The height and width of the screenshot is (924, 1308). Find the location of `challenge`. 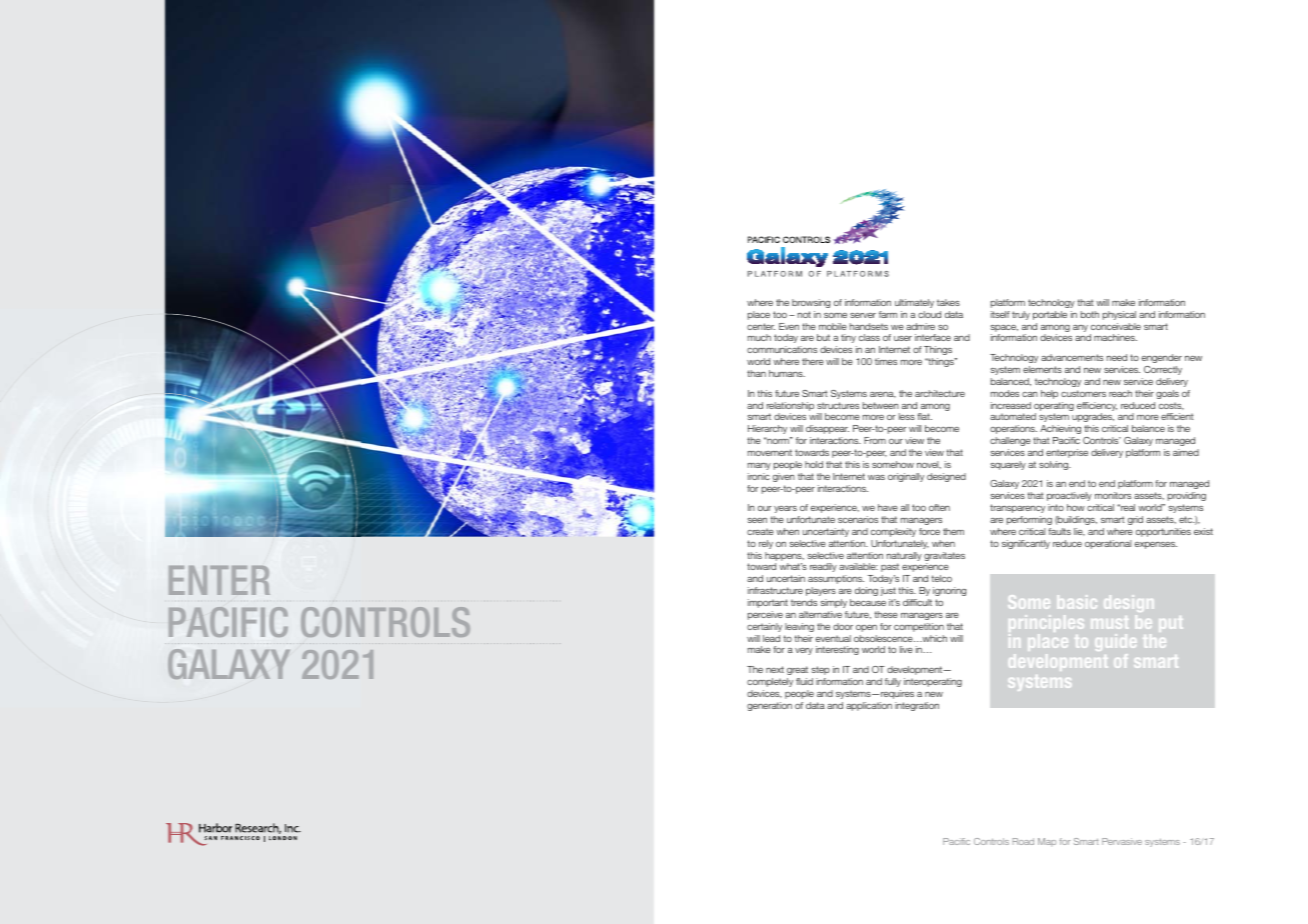

challenge is located at coordinates (1010, 441).
